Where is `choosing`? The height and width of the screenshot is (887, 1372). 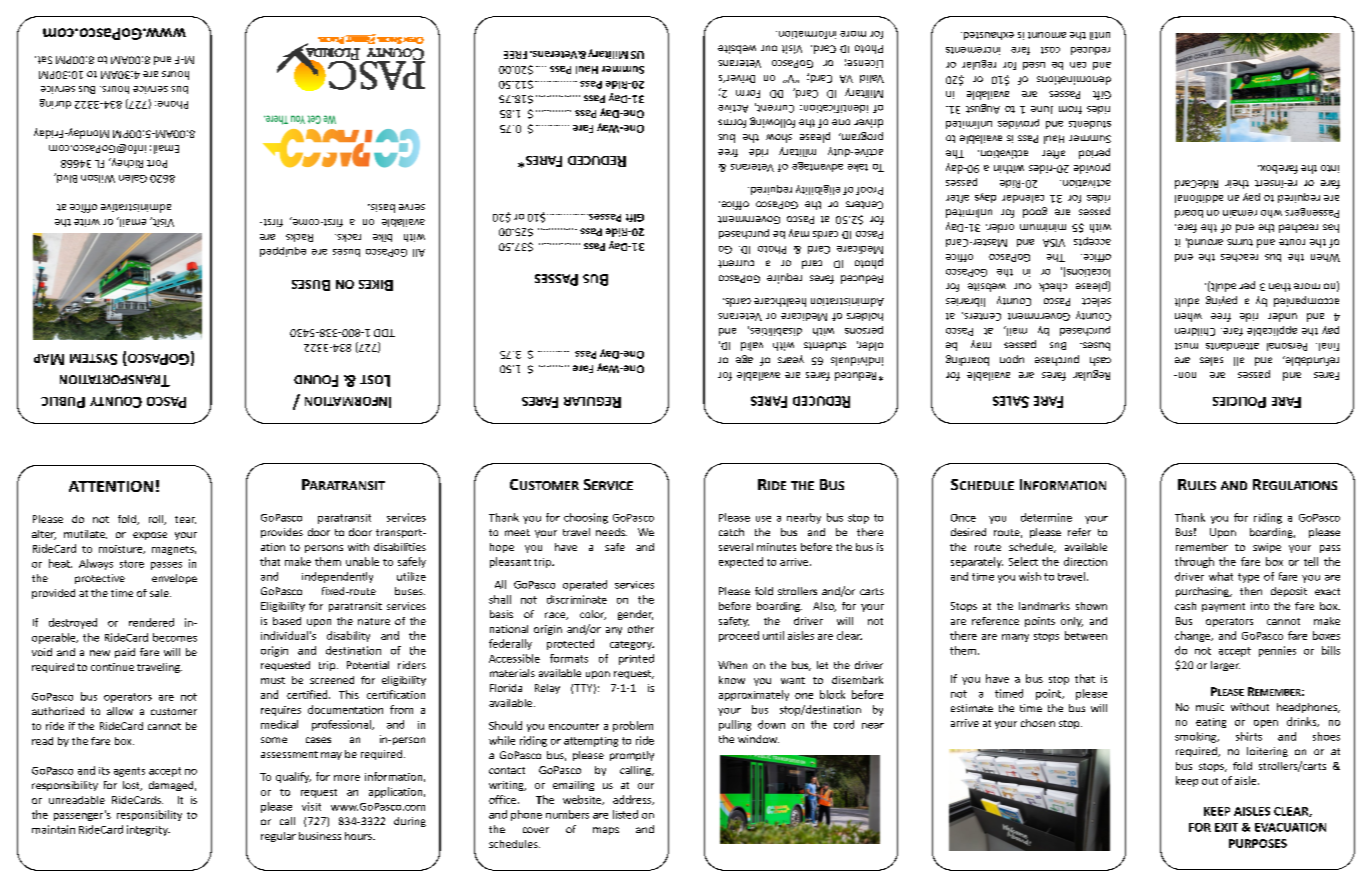 choosing is located at coordinates (586, 518).
